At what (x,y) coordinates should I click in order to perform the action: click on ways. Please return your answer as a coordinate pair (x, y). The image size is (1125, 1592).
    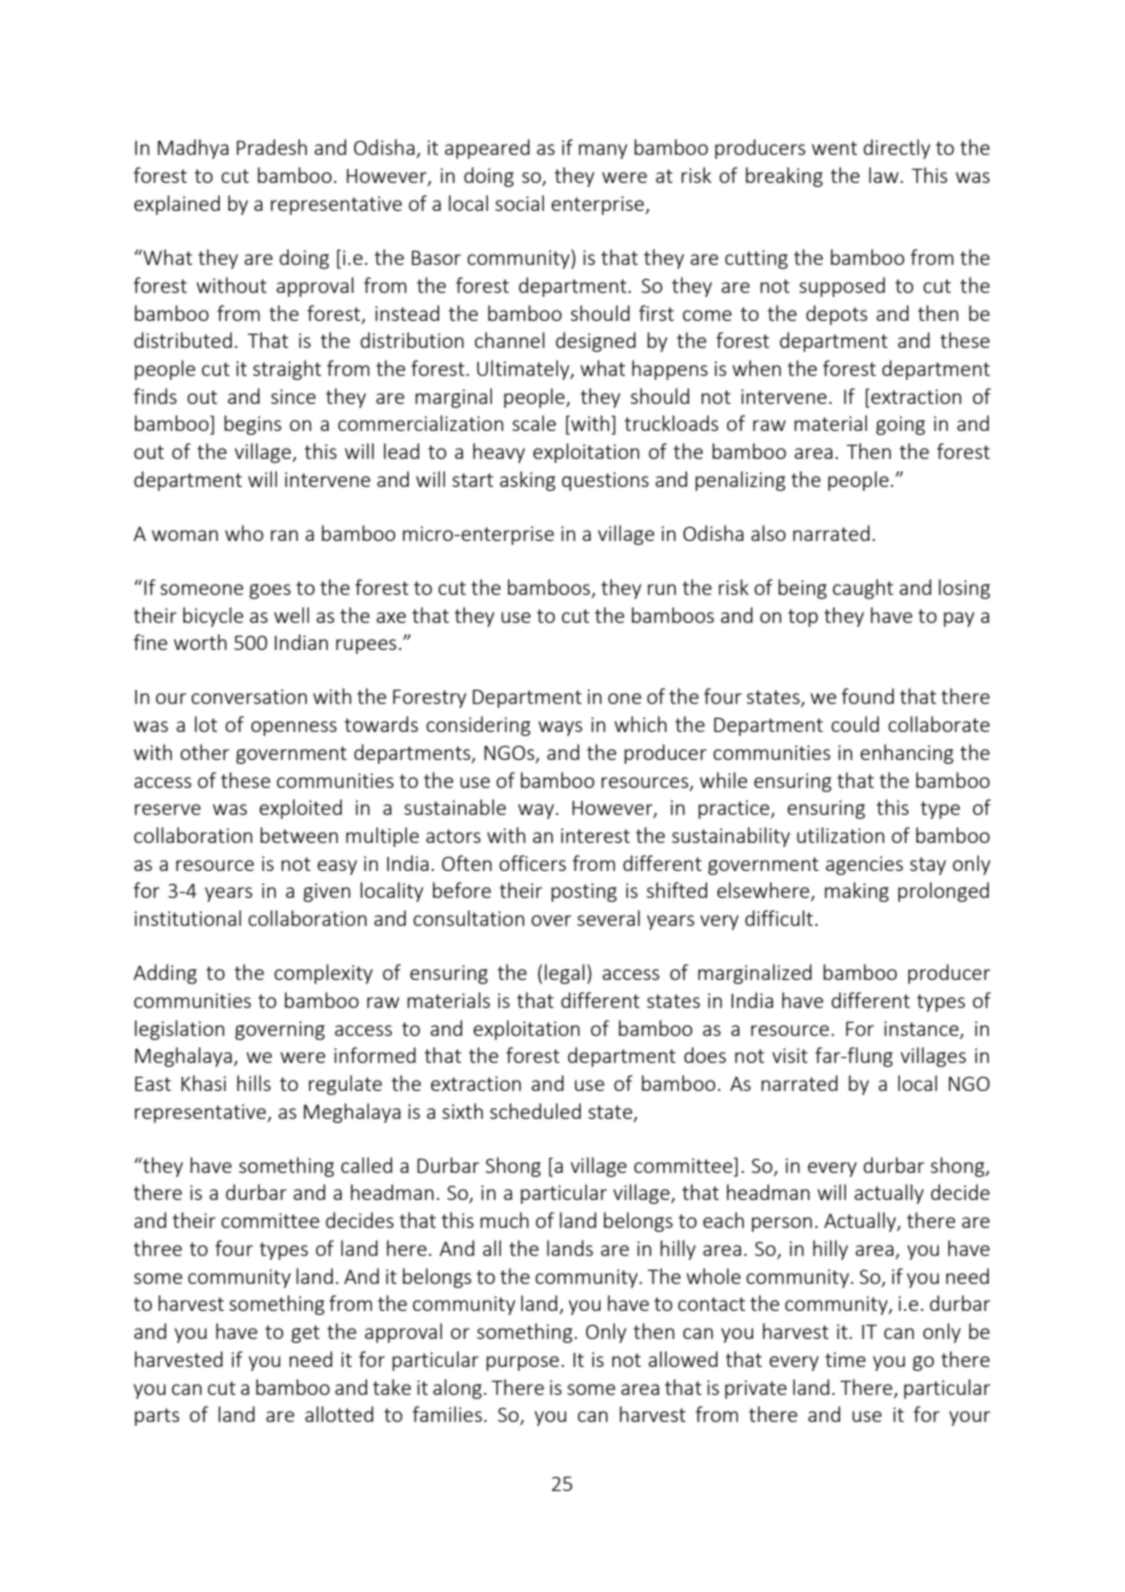
    Looking at the image, I should click on (560, 728).
